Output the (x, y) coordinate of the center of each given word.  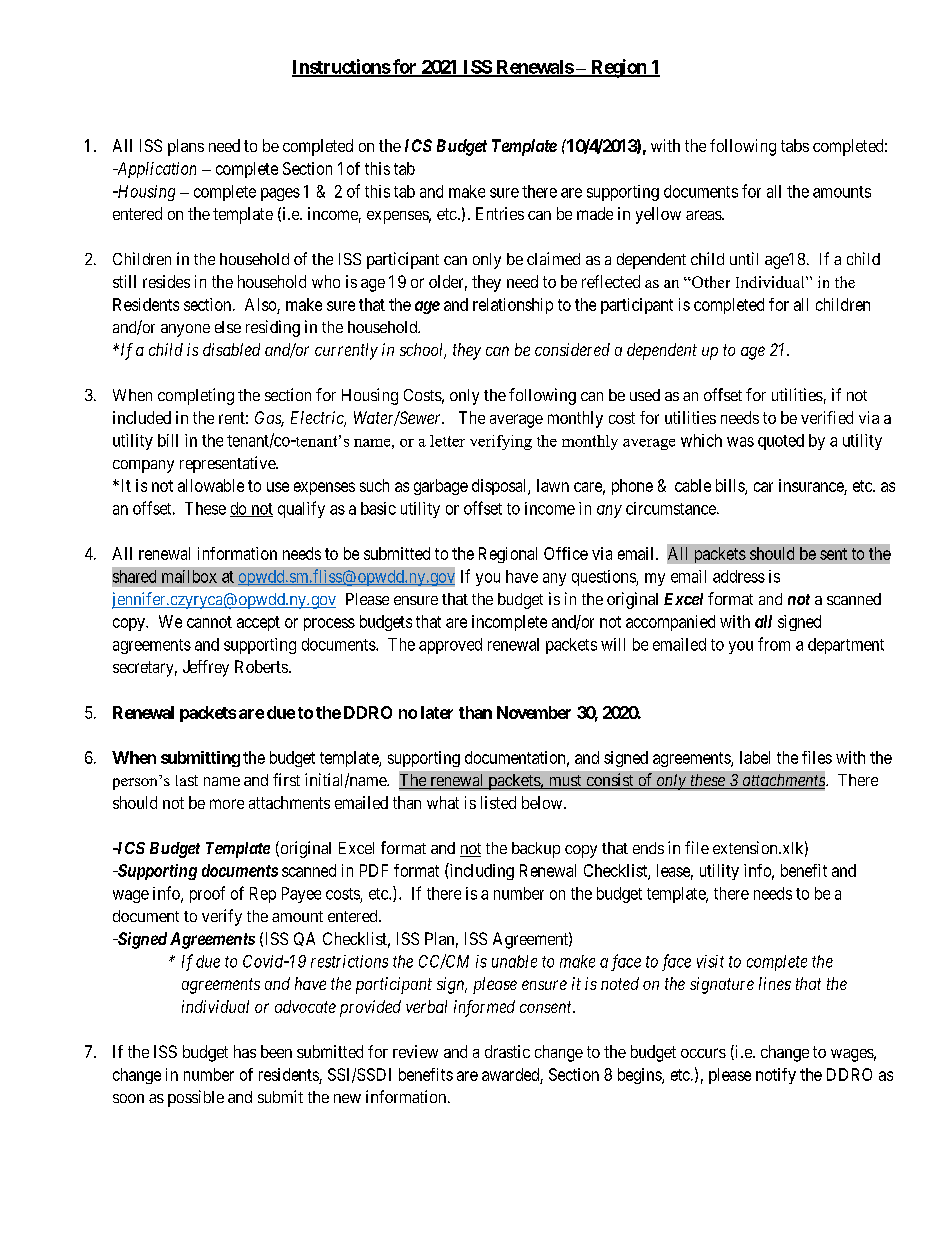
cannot (209, 622)
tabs (795, 145)
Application (155, 170)
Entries (500, 213)
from (774, 644)
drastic (507, 1051)
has (245, 1051)
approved (450, 646)
